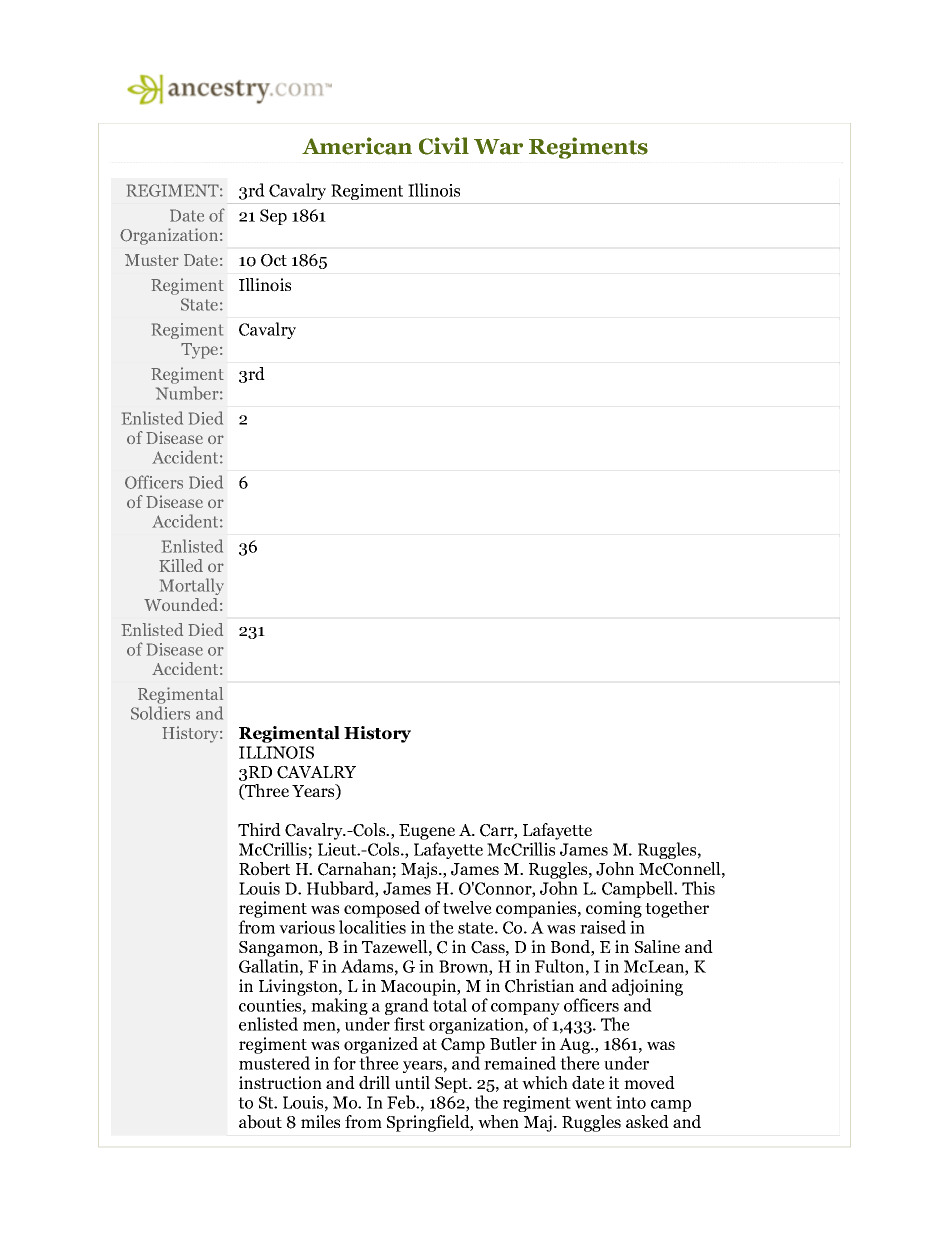 This screenshot has height=1233, width=952. What do you see at coordinates (498, 147) in the screenshot?
I see `War` at bounding box center [498, 147].
